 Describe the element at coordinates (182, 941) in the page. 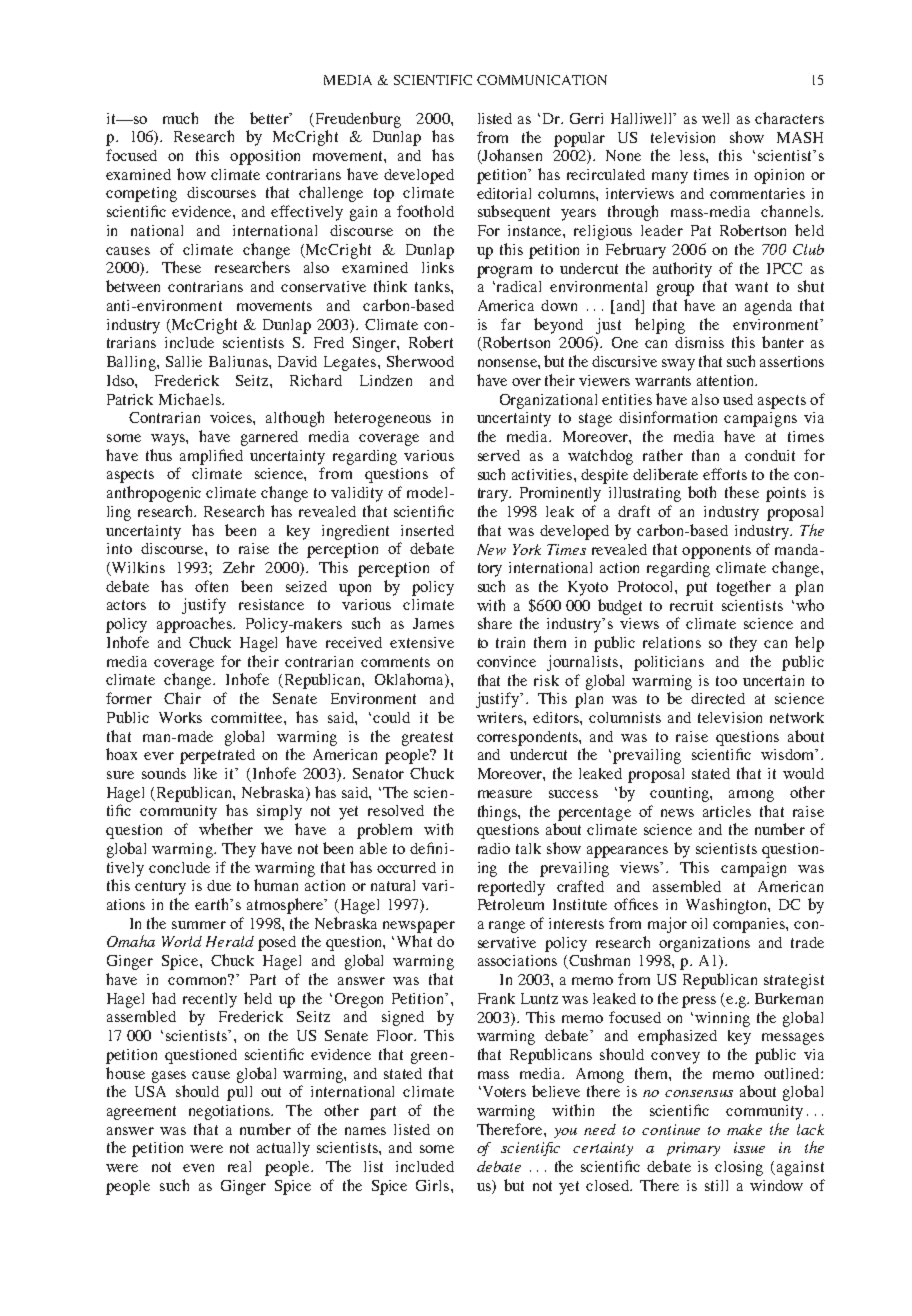

I see `World` at that location.
